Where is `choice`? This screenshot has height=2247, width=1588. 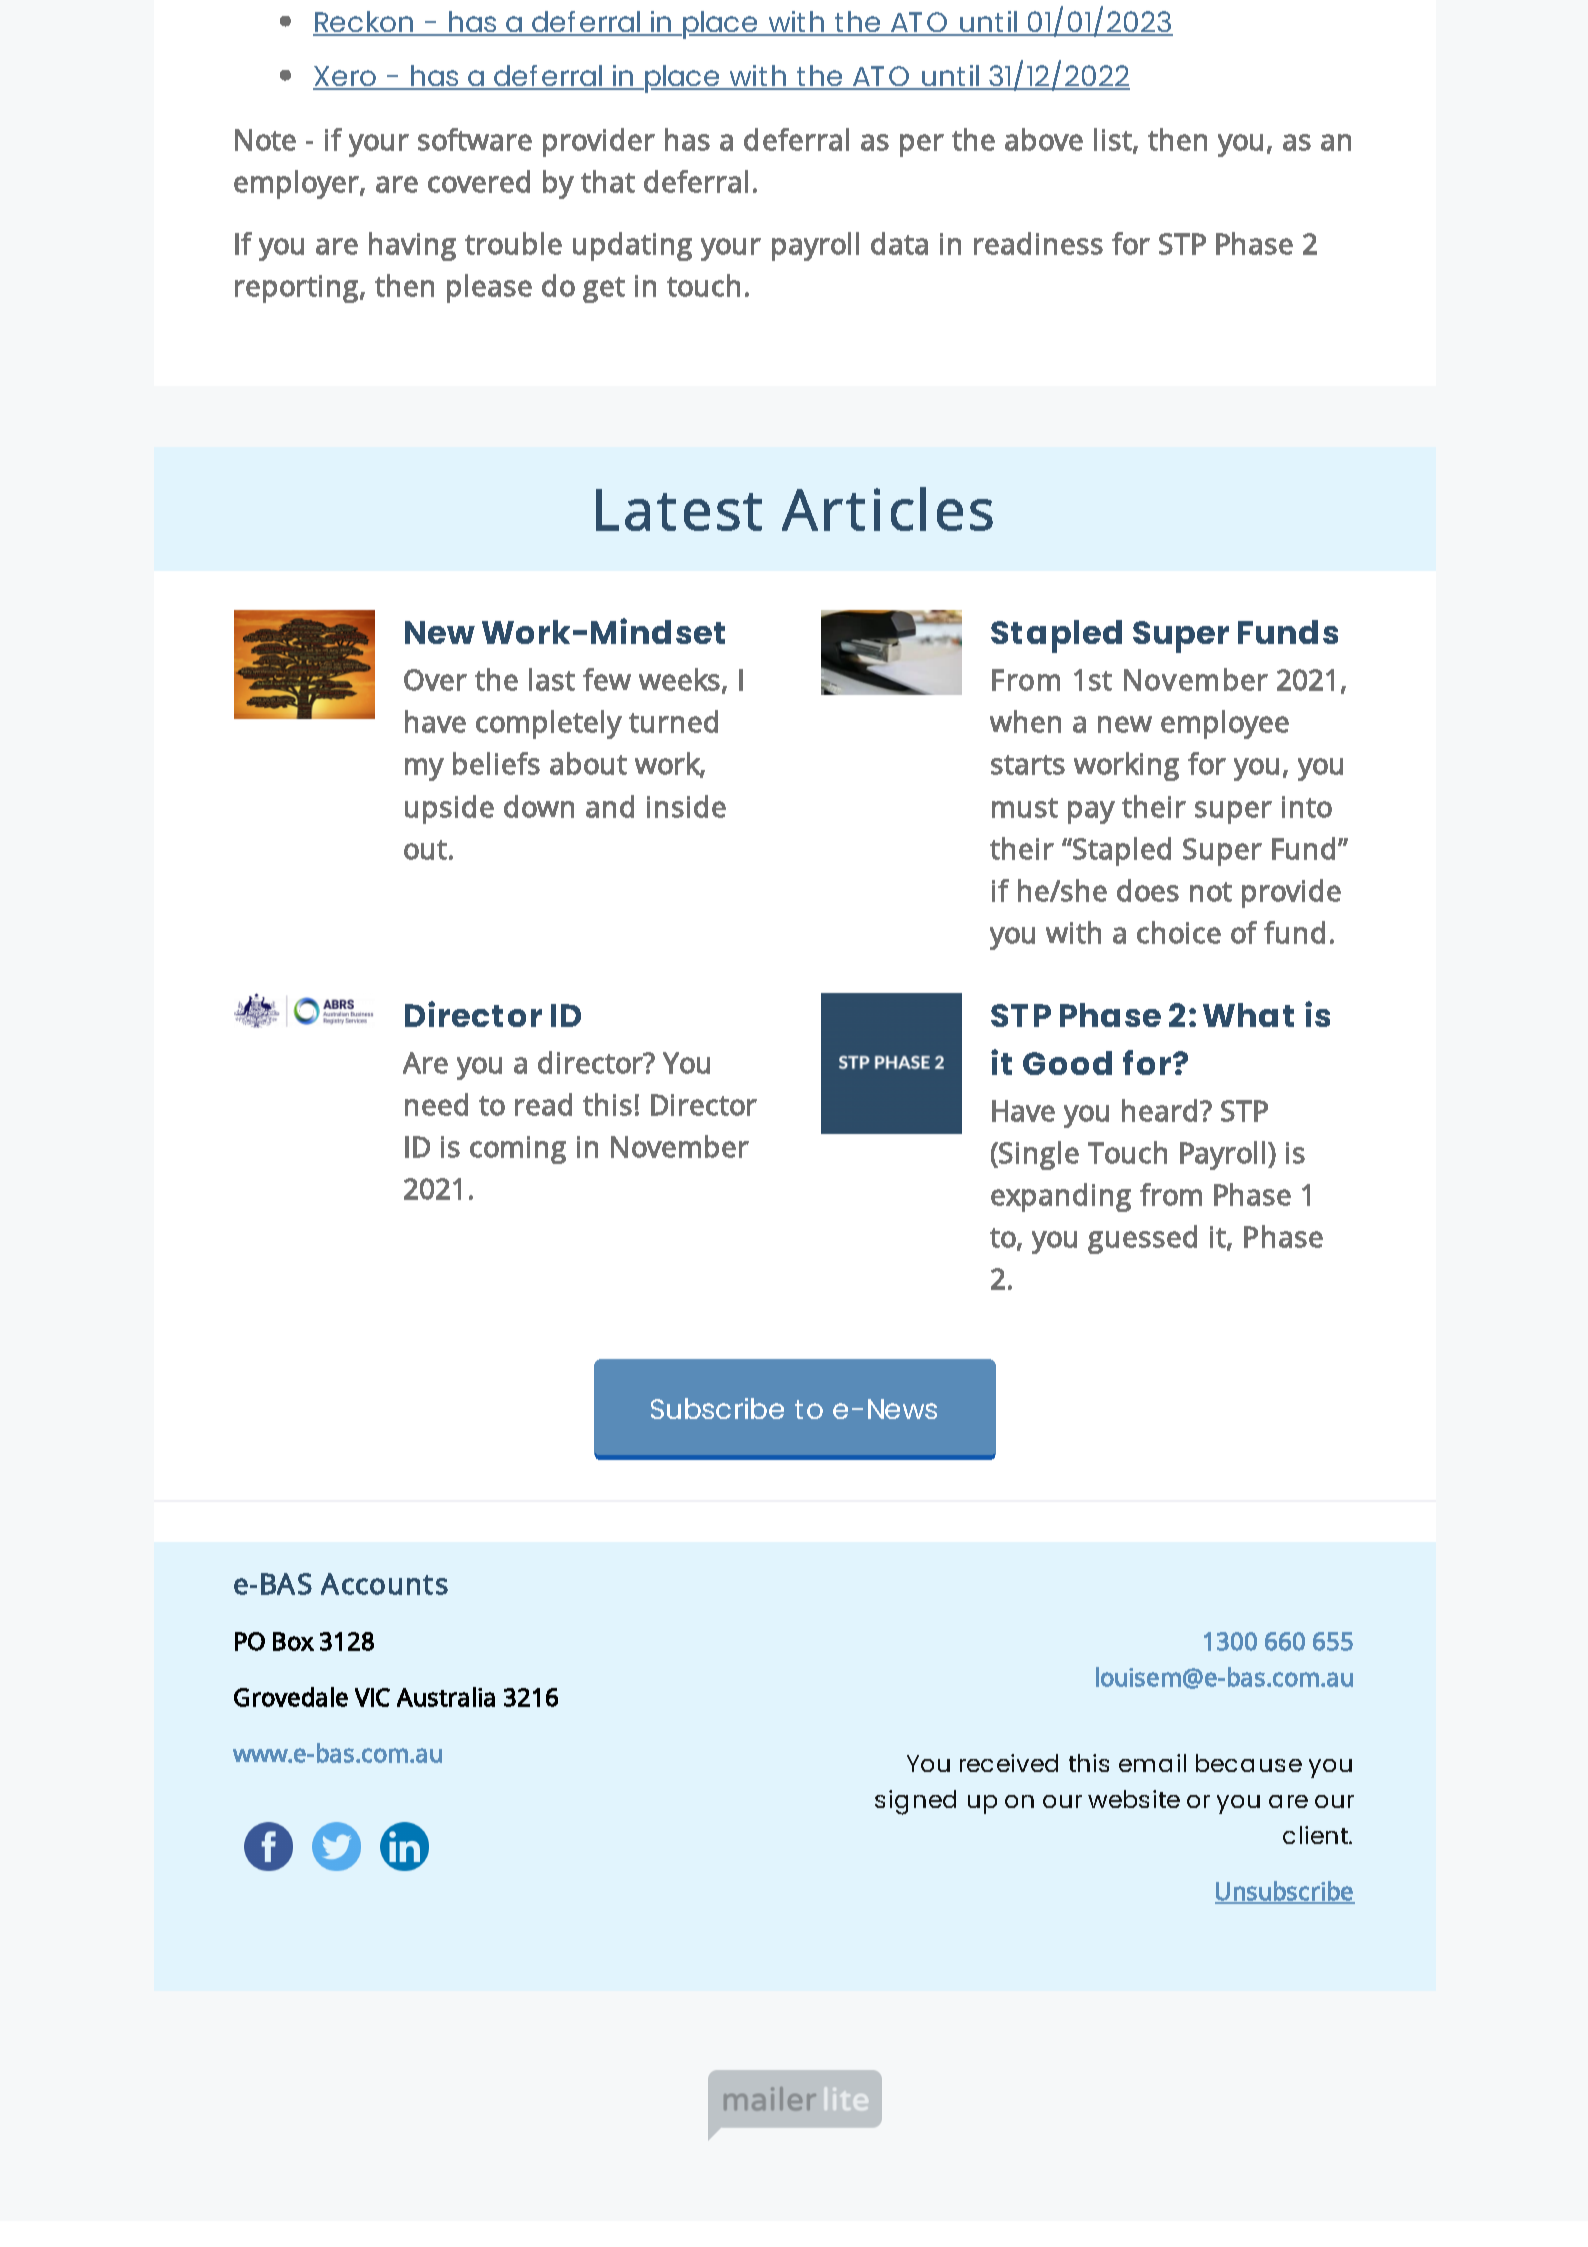 choice is located at coordinates (1179, 932).
